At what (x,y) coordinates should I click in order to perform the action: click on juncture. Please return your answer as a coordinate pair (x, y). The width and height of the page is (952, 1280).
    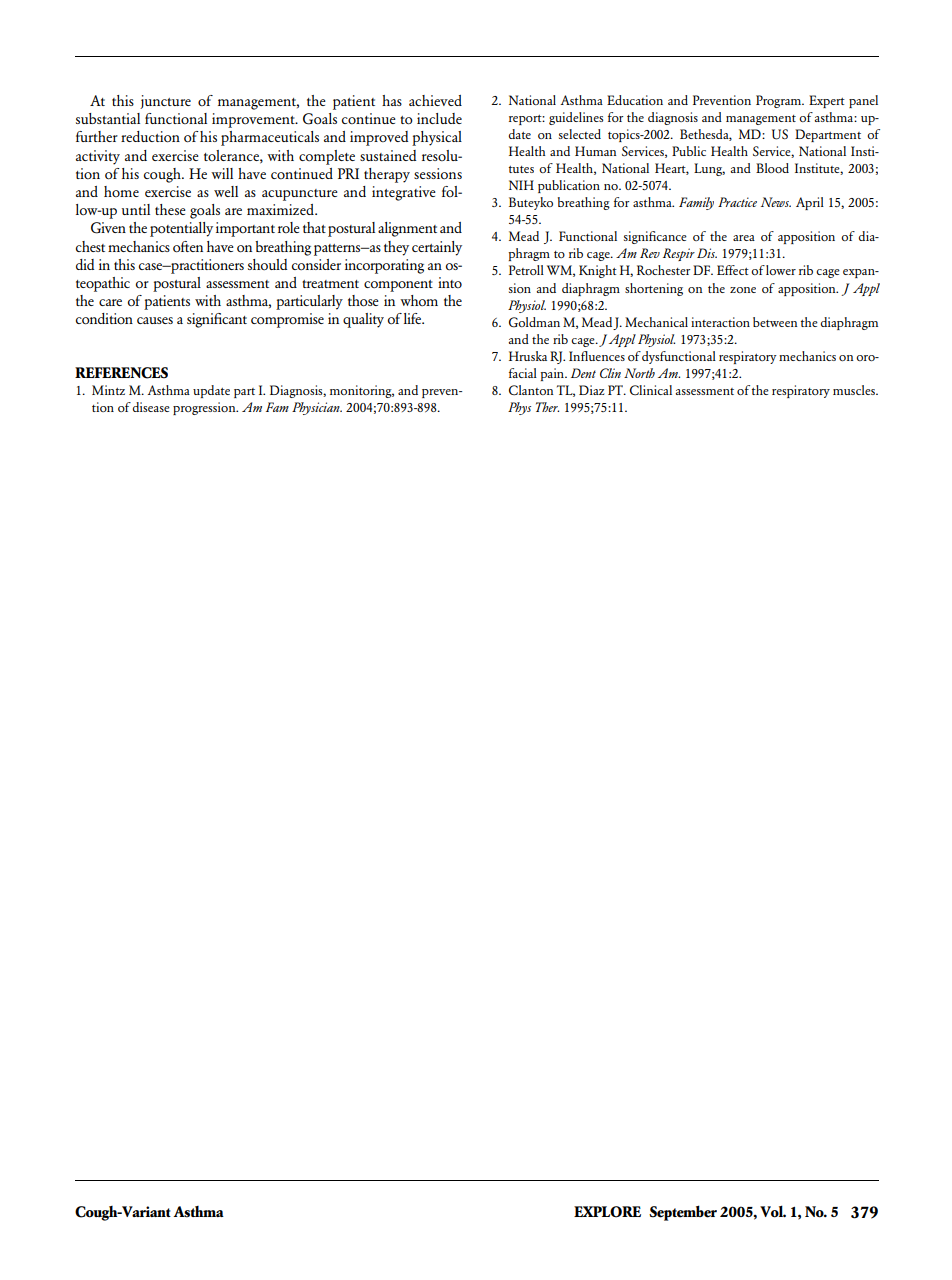
    Looking at the image, I should click on (165, 102).
